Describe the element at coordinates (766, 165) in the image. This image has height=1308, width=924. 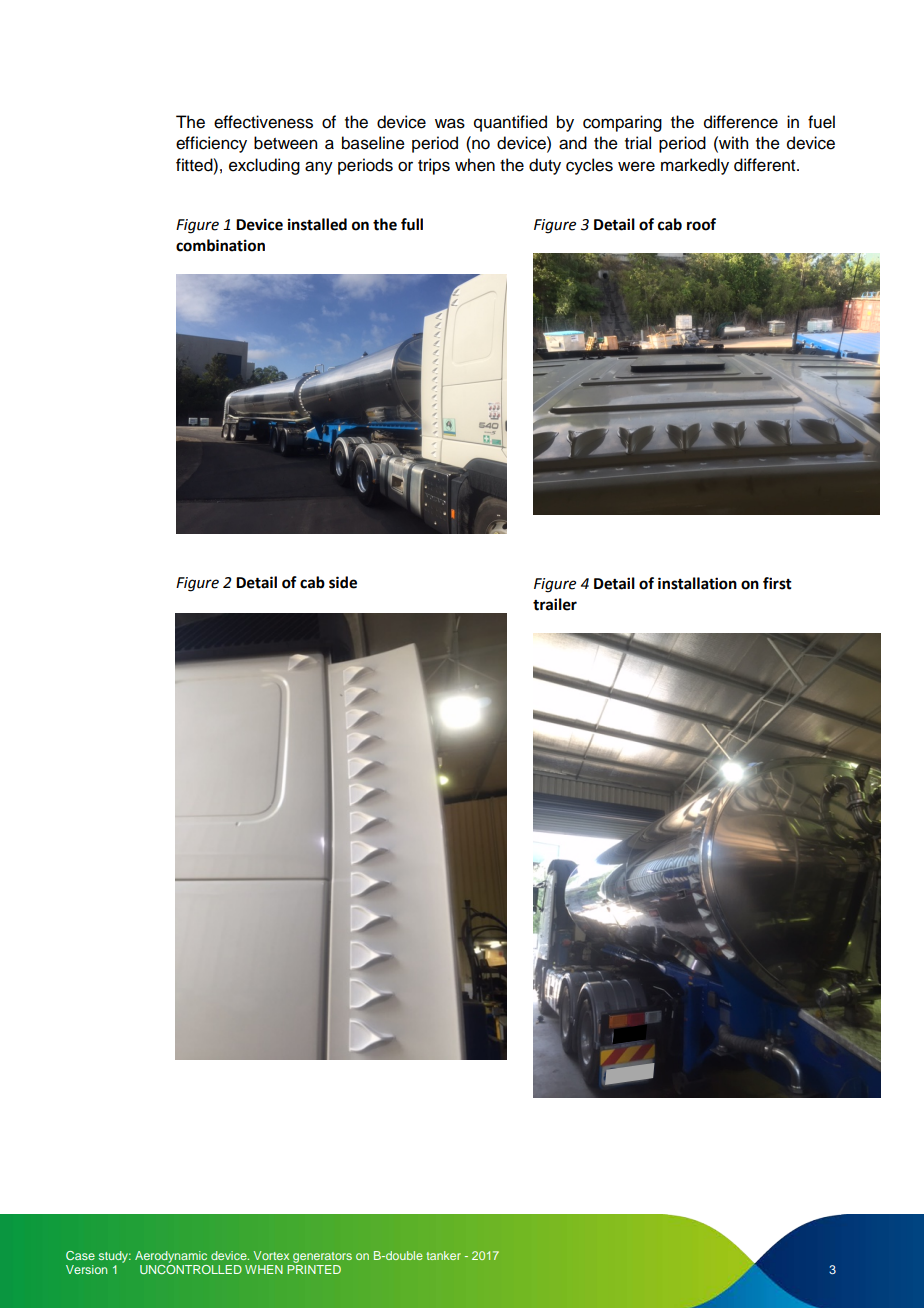
I see `different` at that location.
